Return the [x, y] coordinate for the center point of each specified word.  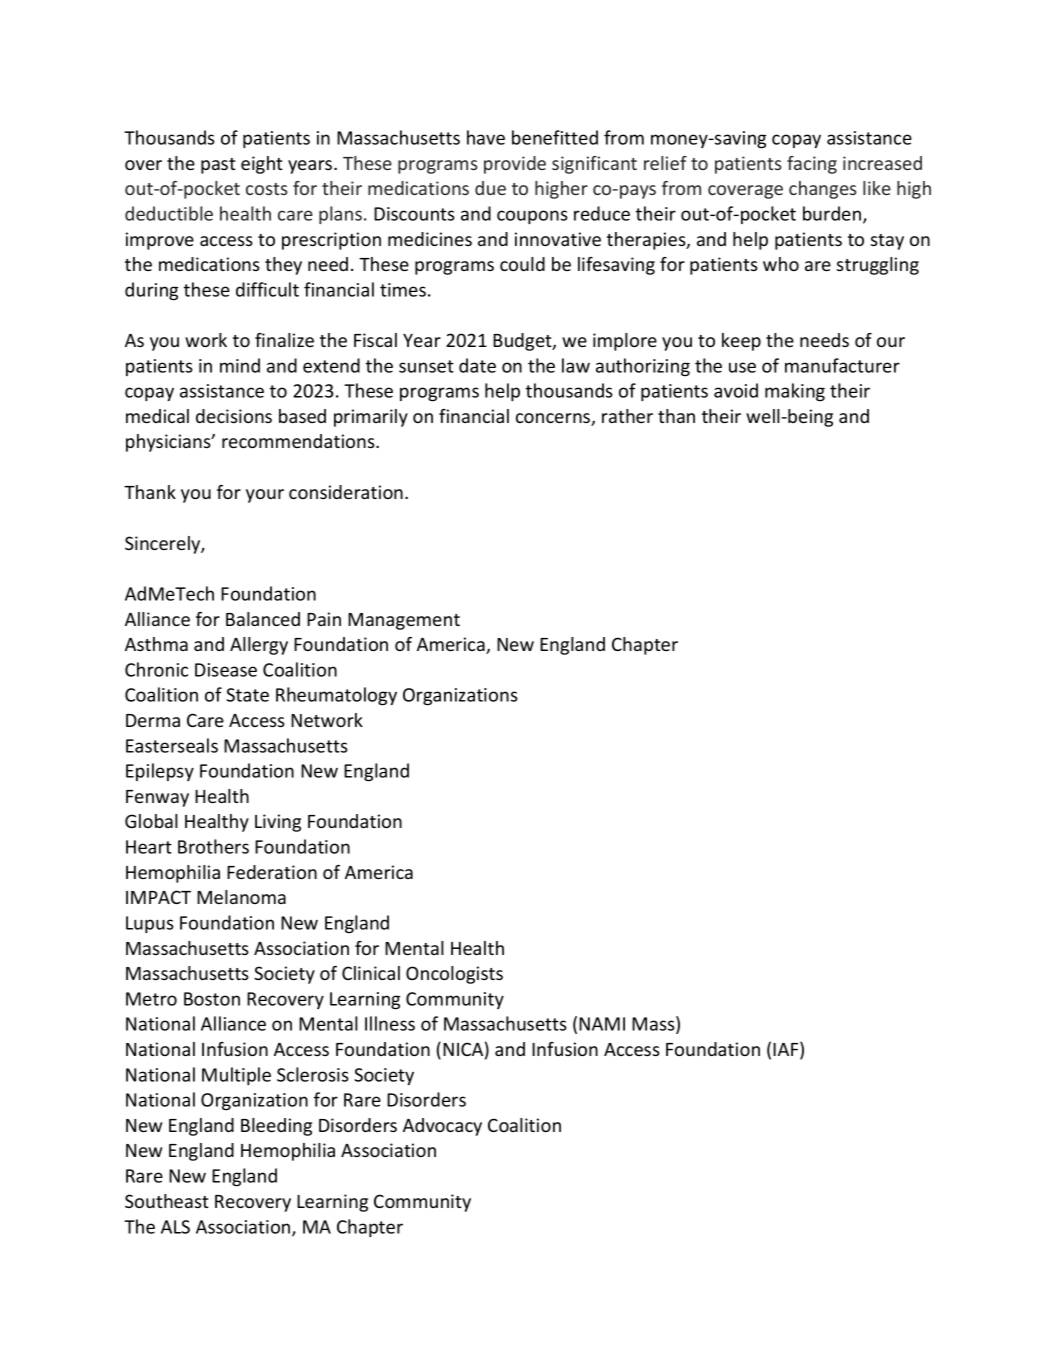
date [477, 365]
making [795, 392]
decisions [234, 416]
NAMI [602, 1024]
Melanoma [241, 897]
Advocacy [442, 1127]
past [218, 166]
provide [515, 165]
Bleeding [276, 1127]
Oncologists [454, 975]
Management [404, 621]
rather [627, 416]
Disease [226, 670]
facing [812, 165]
